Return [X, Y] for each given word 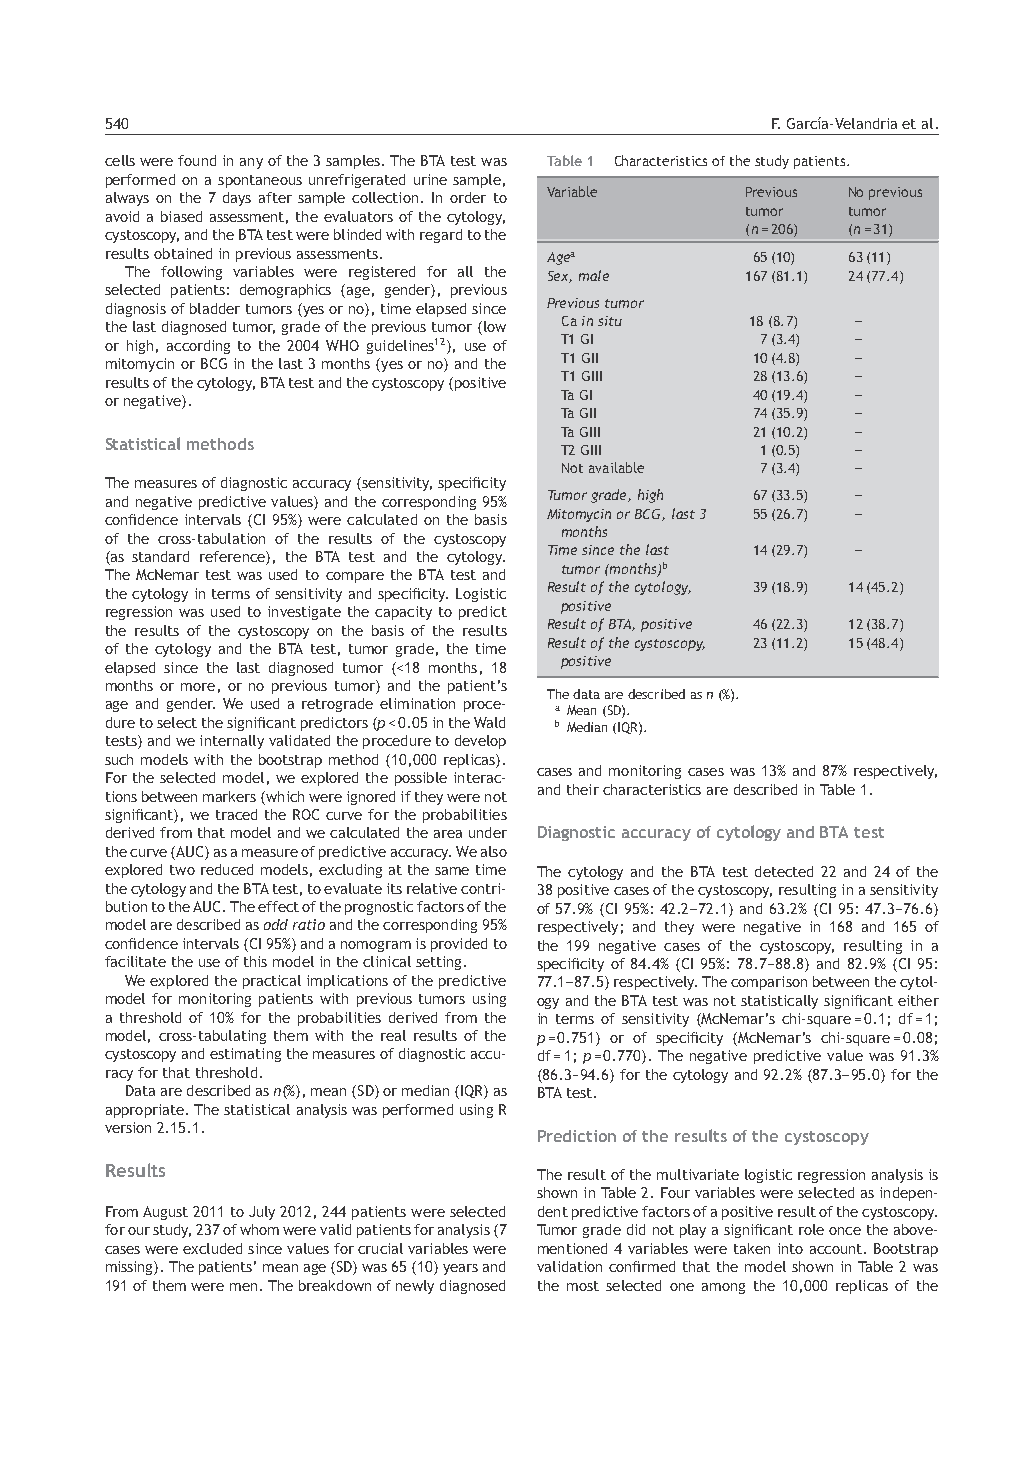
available [616, 467]
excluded [212, 1248]
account [837, 1249]
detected [784, 871]
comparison [769, 983]
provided [459, 945]
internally [232, 742]
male [594, 275]
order [468, 197]
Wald [489, 722]
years [460, 1269]
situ [610, 321]
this [255, 961]
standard [160, 556]
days [237, 199]
